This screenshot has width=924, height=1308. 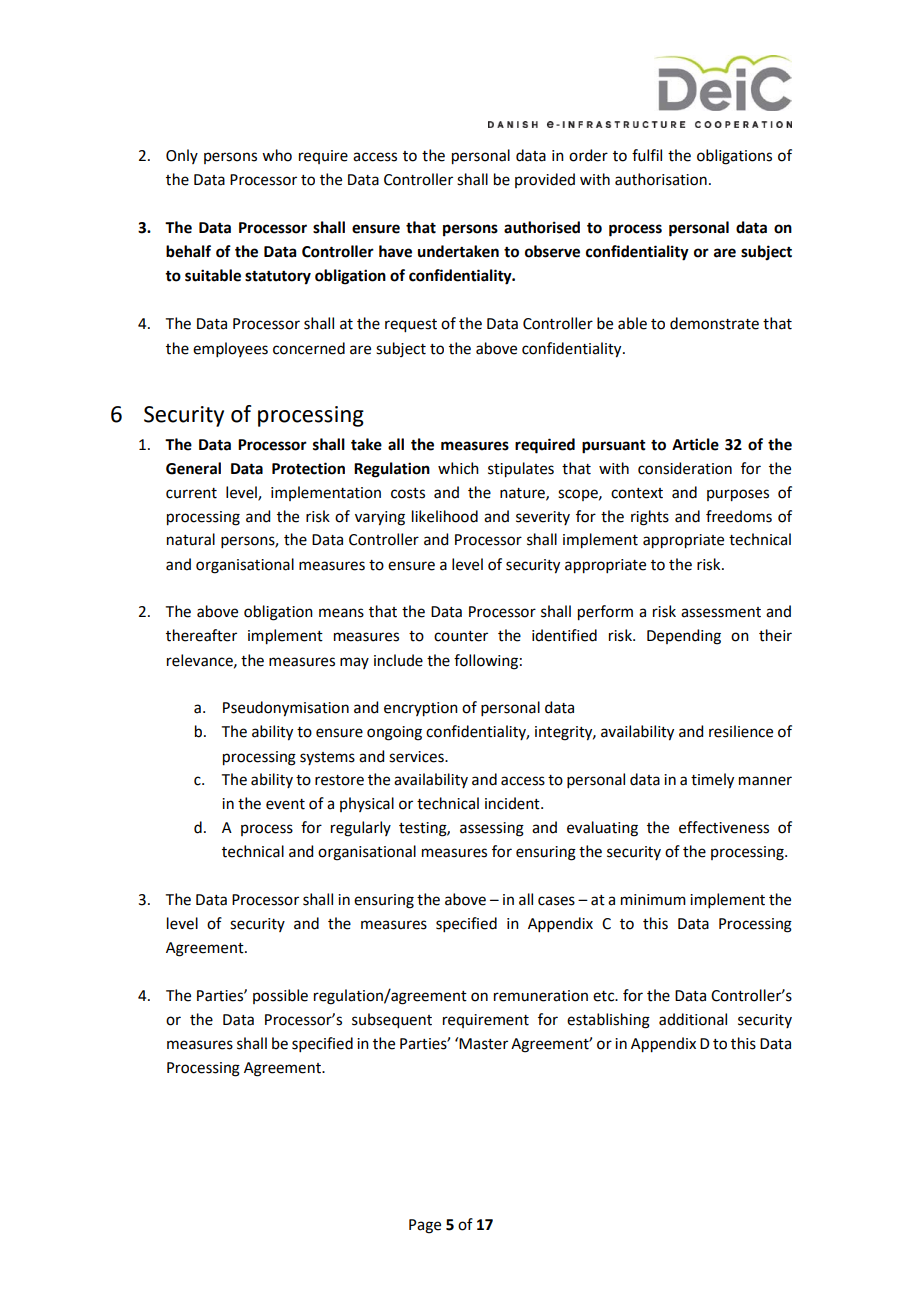 What do you see at coordinates (285, 804) in the screenshot?
I see `event` at bounding box center [285, 804].
